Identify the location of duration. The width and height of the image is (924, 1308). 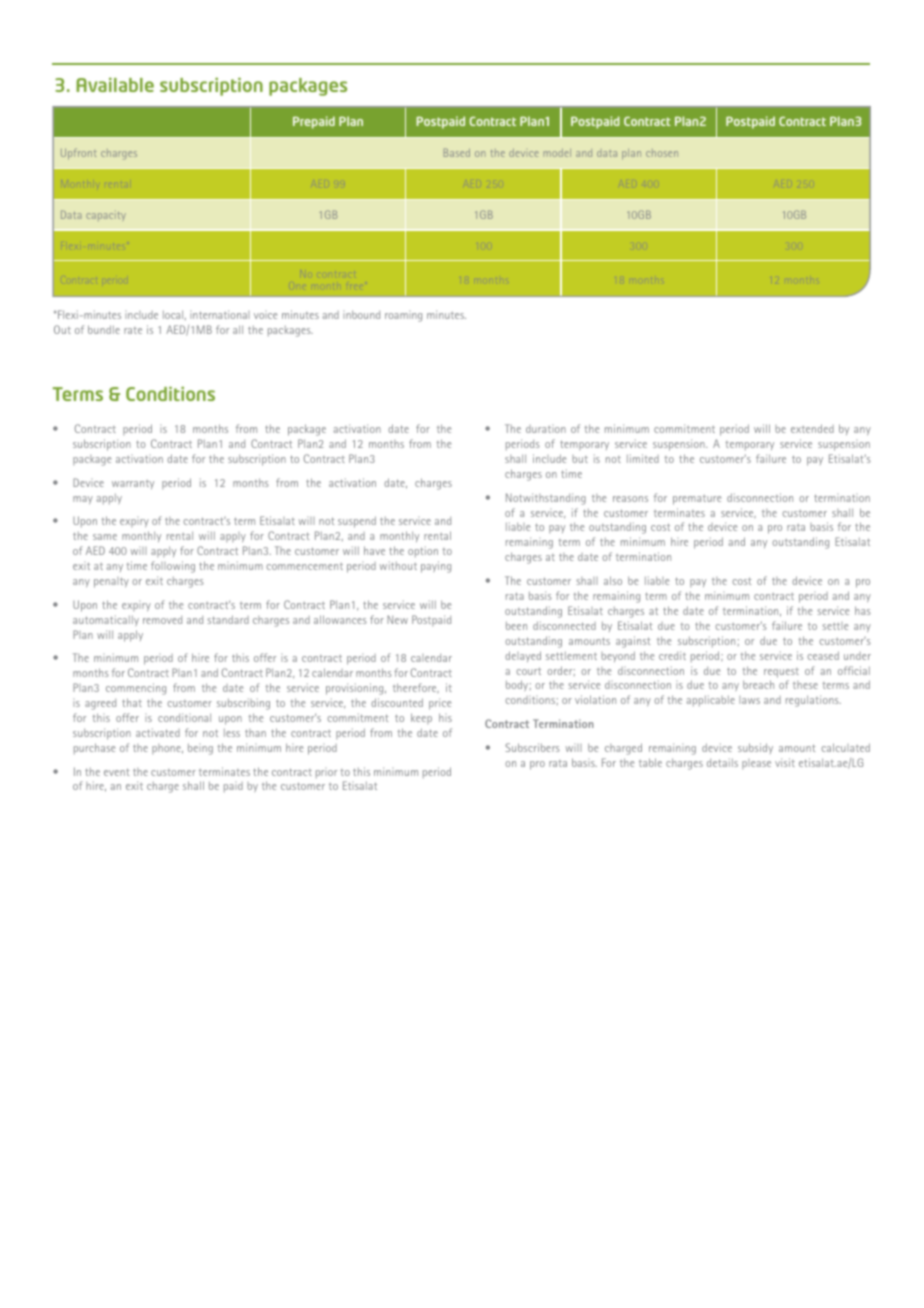
(546, 429).
